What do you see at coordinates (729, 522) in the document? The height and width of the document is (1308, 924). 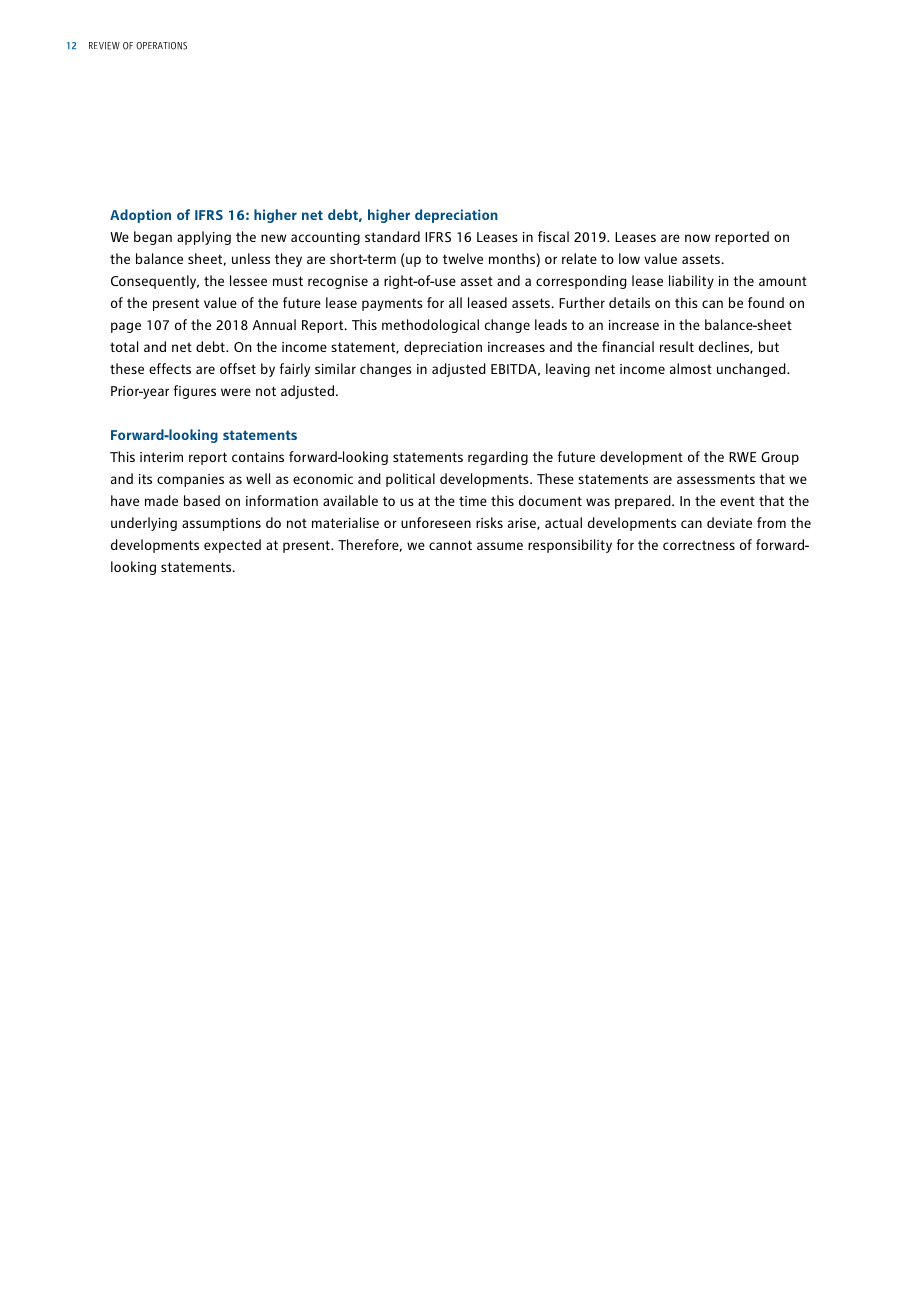 I see `deviate` at bounding box center [729, 522].
